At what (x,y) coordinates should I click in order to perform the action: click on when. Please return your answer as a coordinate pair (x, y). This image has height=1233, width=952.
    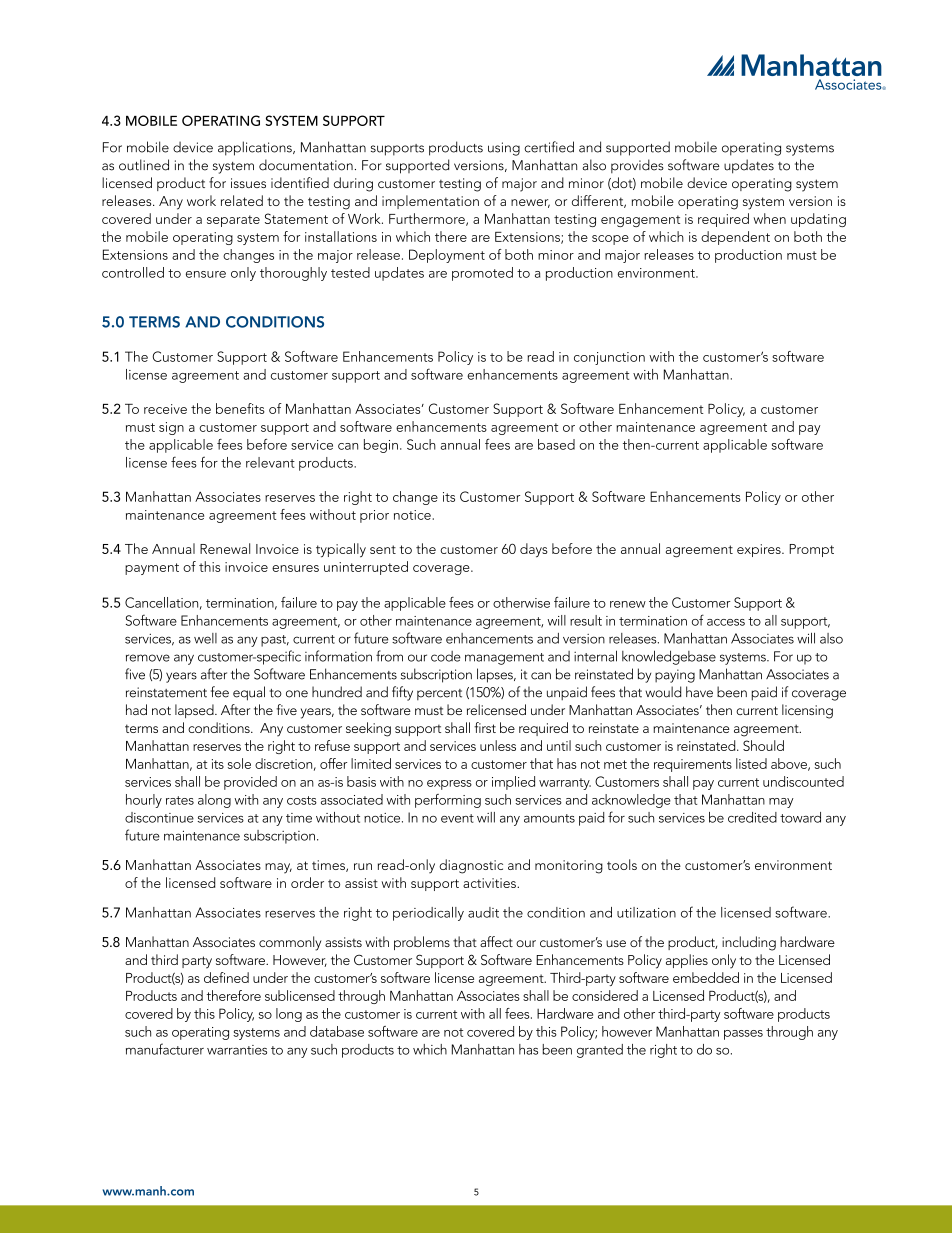
    Looking at the image, I should click on (769, 218).
